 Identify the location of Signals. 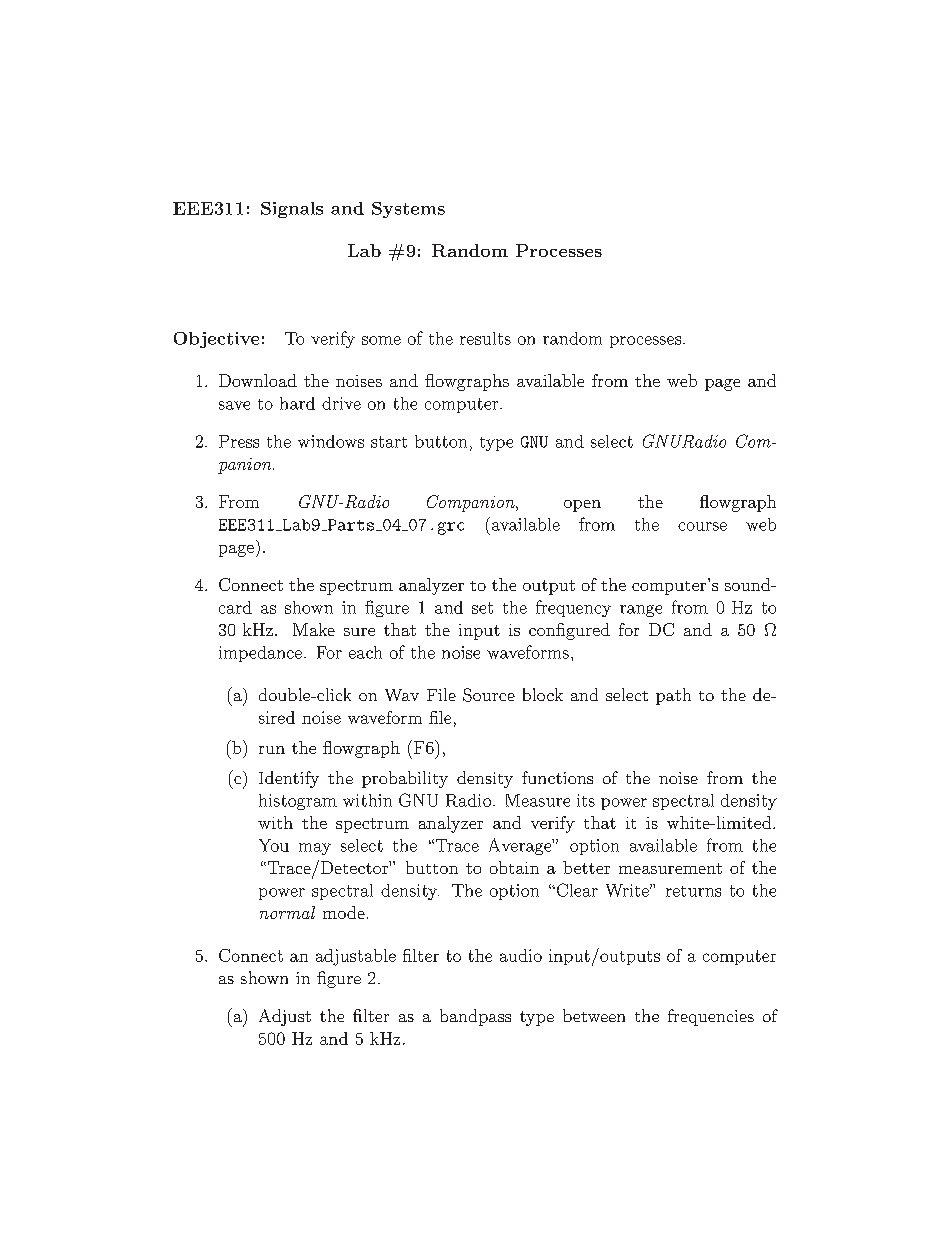
(292, 210).
